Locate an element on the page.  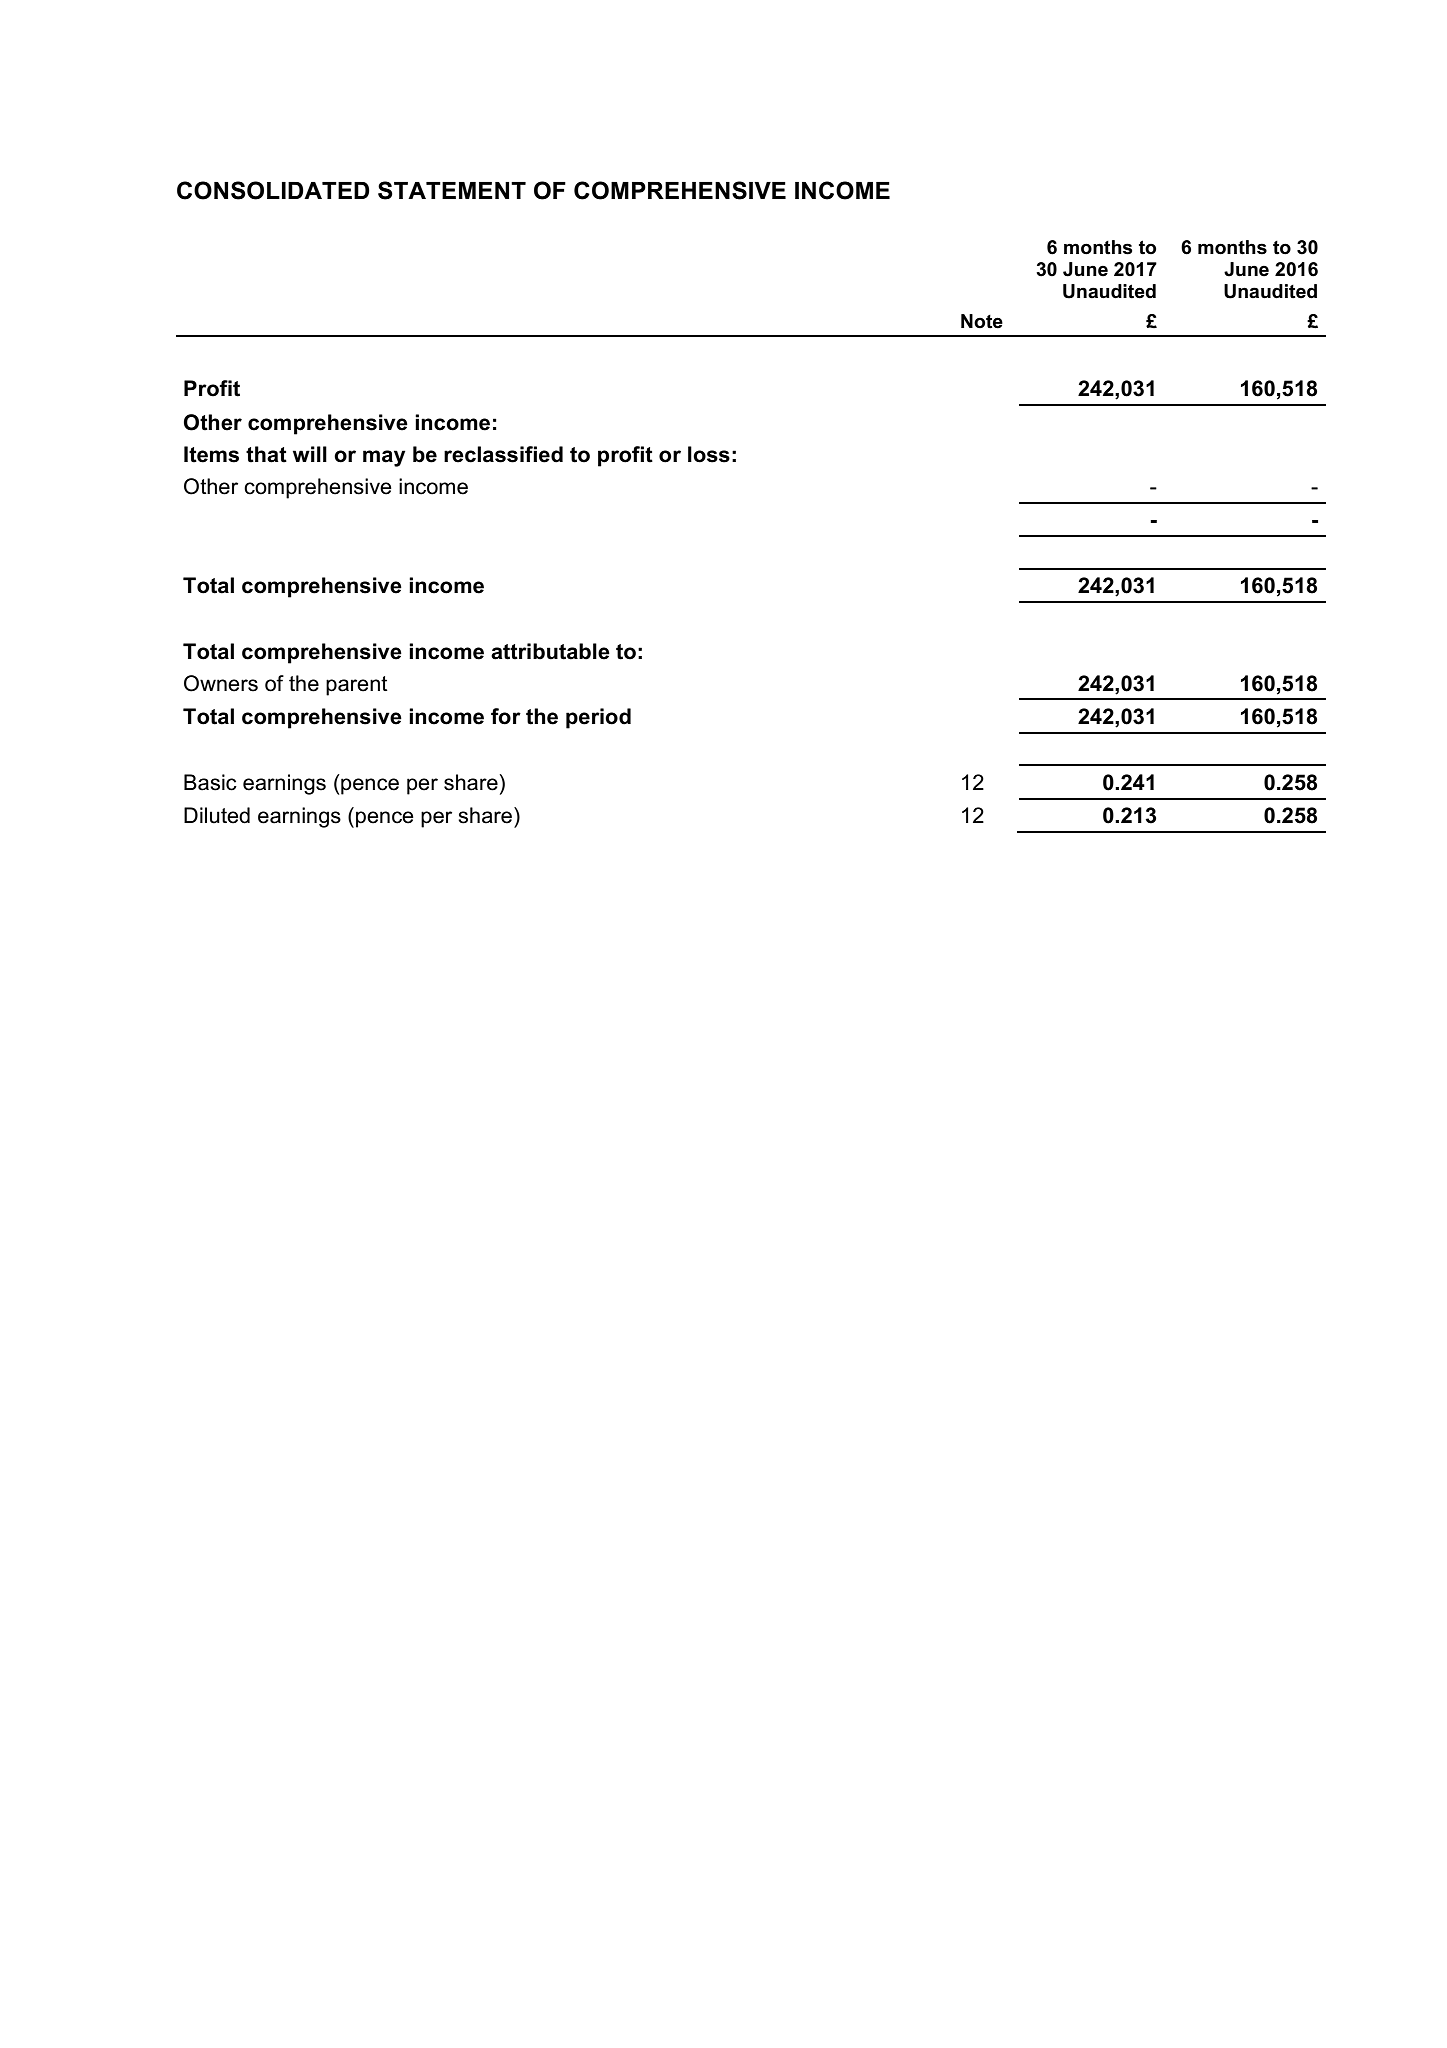
Diluted is located at coordinates (217, 815).
